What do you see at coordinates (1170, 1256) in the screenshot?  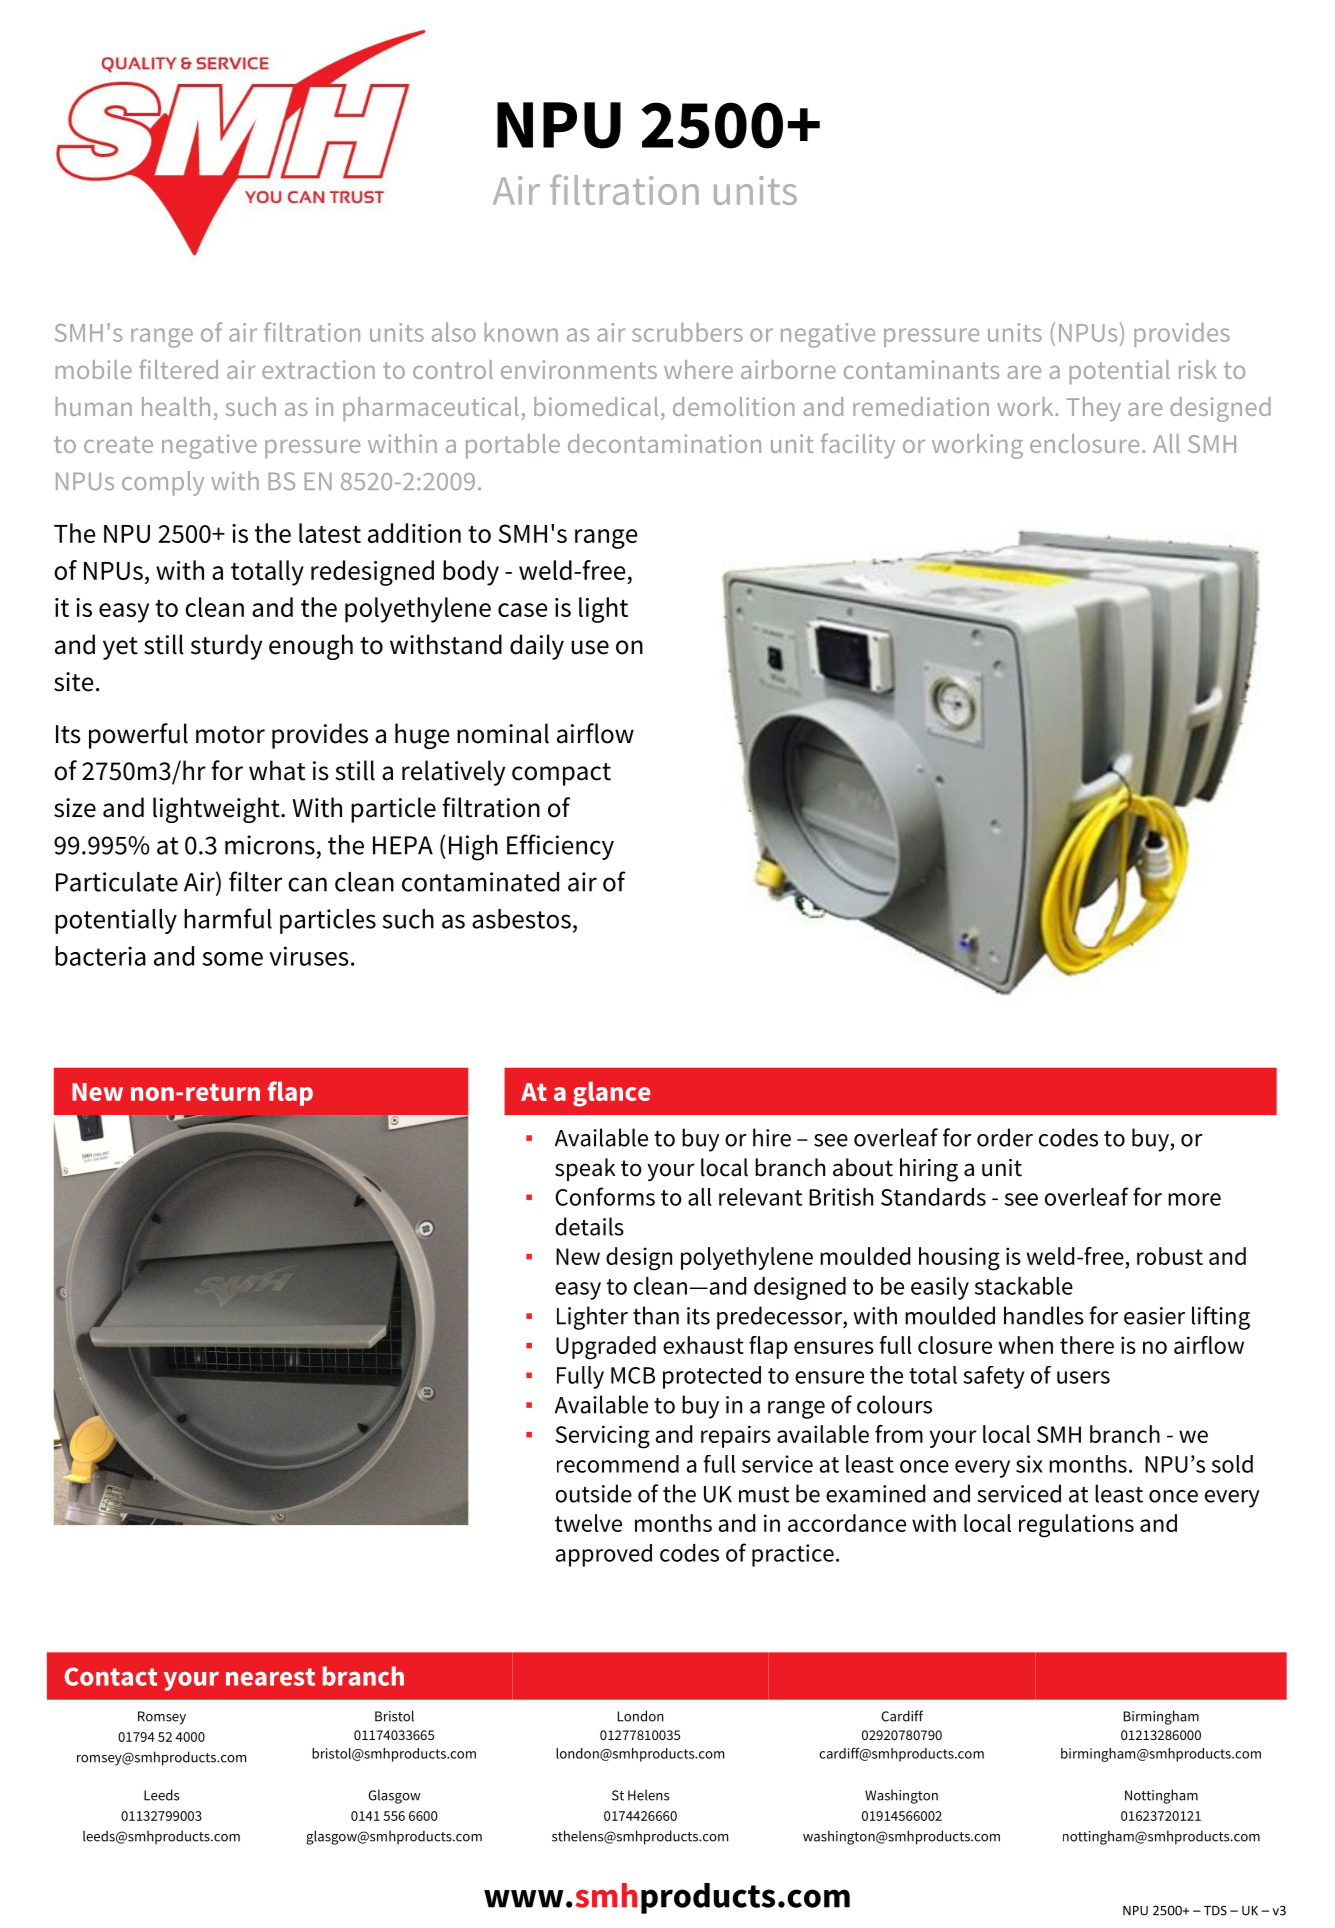 I see `robust` at bounding box center [1170, 1256].
